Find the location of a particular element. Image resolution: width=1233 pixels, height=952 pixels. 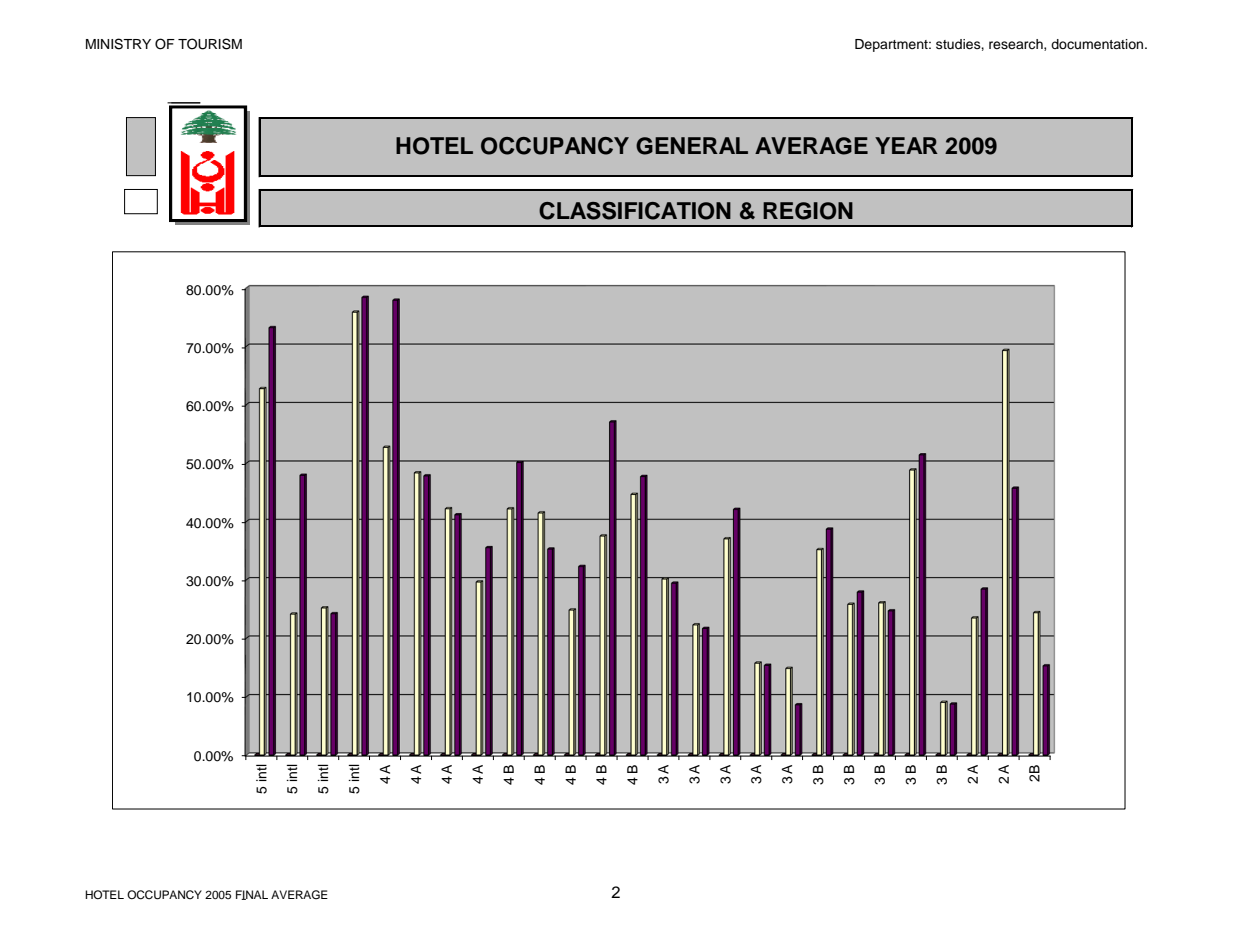

REGION is located at coordinates (808, 211).
